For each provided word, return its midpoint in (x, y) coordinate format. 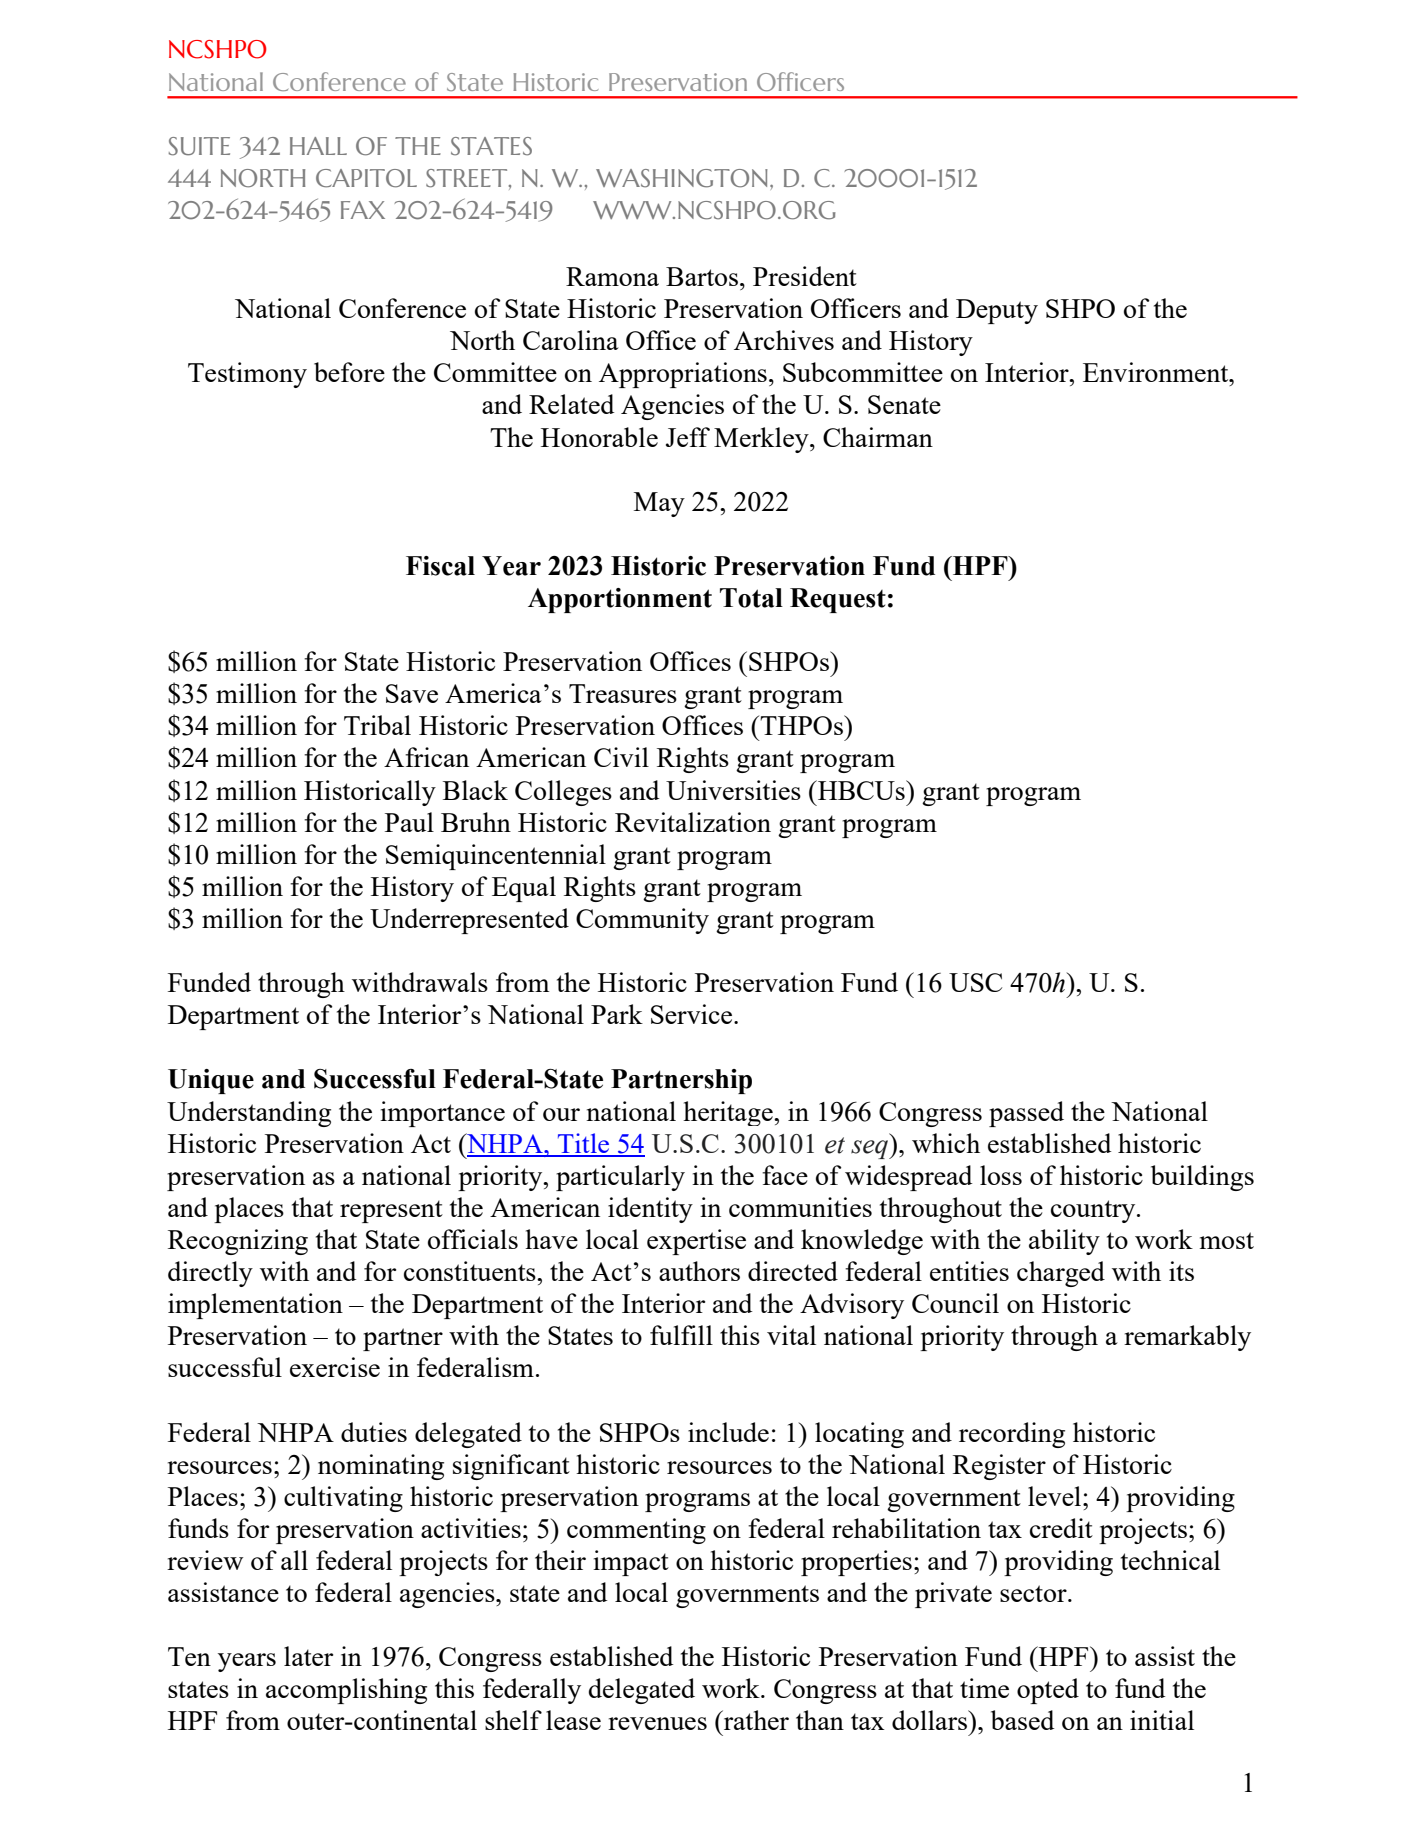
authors (699, 1271)
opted (1048, 1691)
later (308, 1656)
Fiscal (440, 566)
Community (642, 921)
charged (1061, 1274)
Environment (1157, 372)
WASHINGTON (682, 178)
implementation (255, 1306)
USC (975, 982)
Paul (409, 822)
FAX (363, 210)
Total (751, 598)
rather (755, 1720)
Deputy (997, 311)
